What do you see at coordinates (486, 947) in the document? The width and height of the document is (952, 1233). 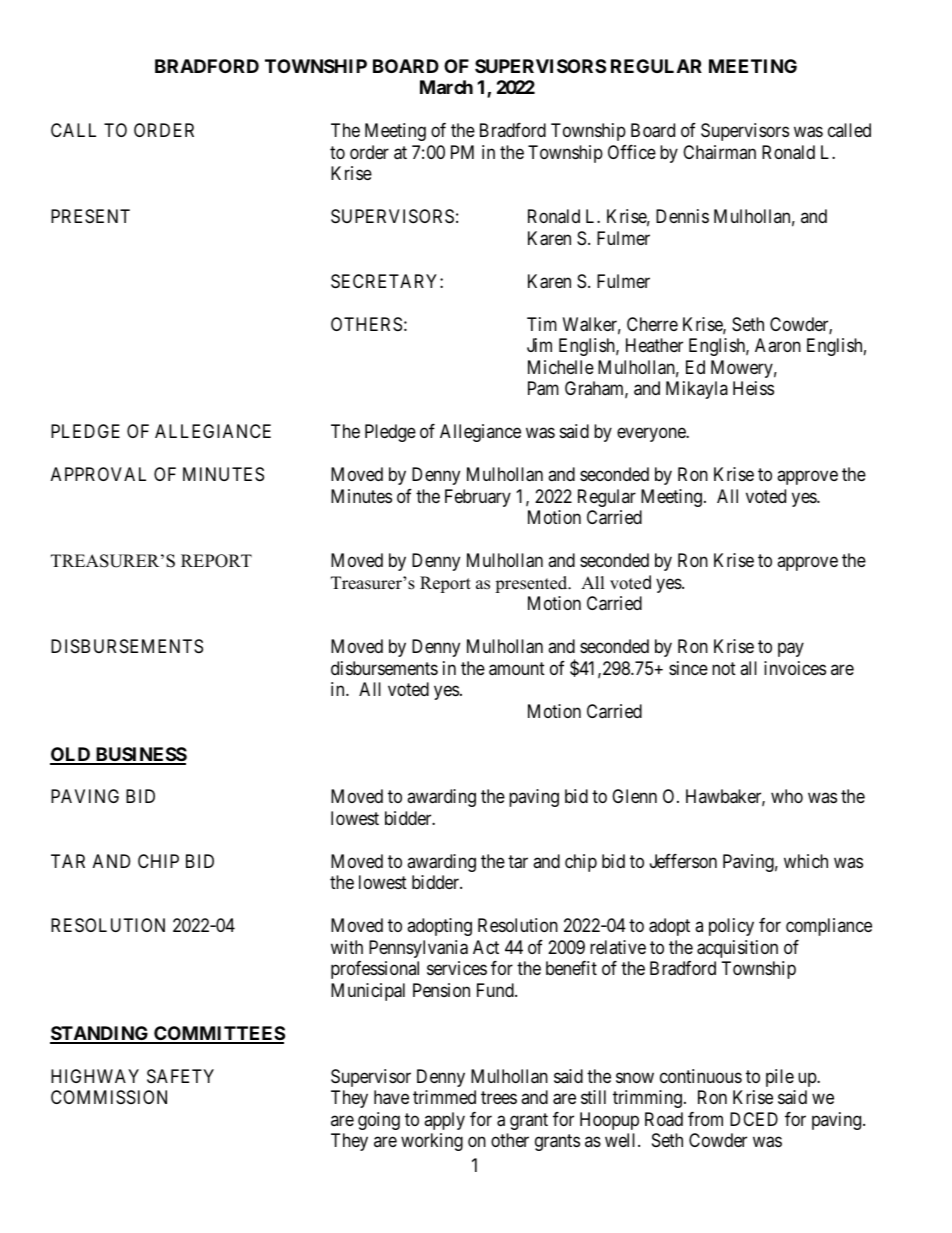 I see `Act` at bounding box center [486, 947].
